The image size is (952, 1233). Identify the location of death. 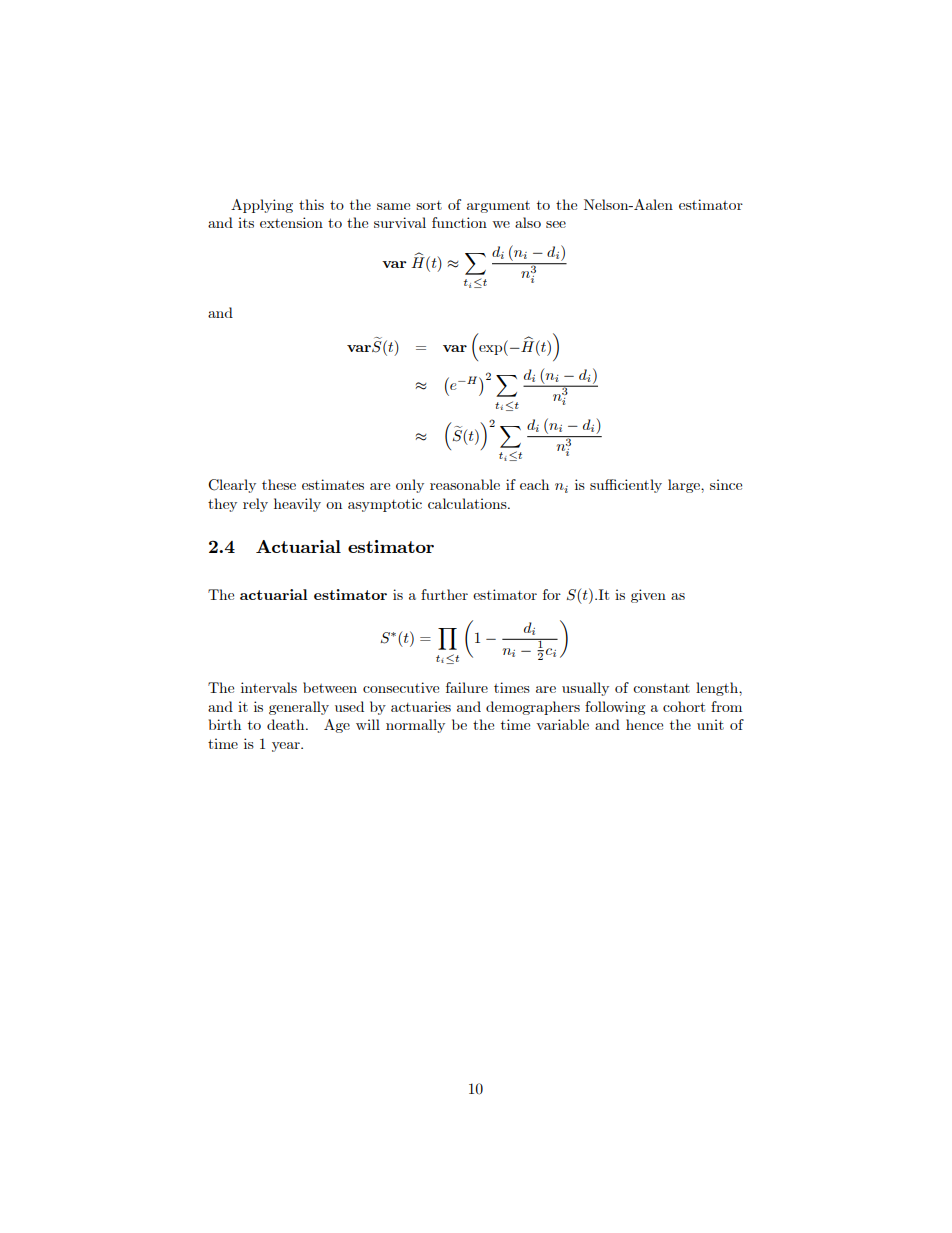
(287, 724).
